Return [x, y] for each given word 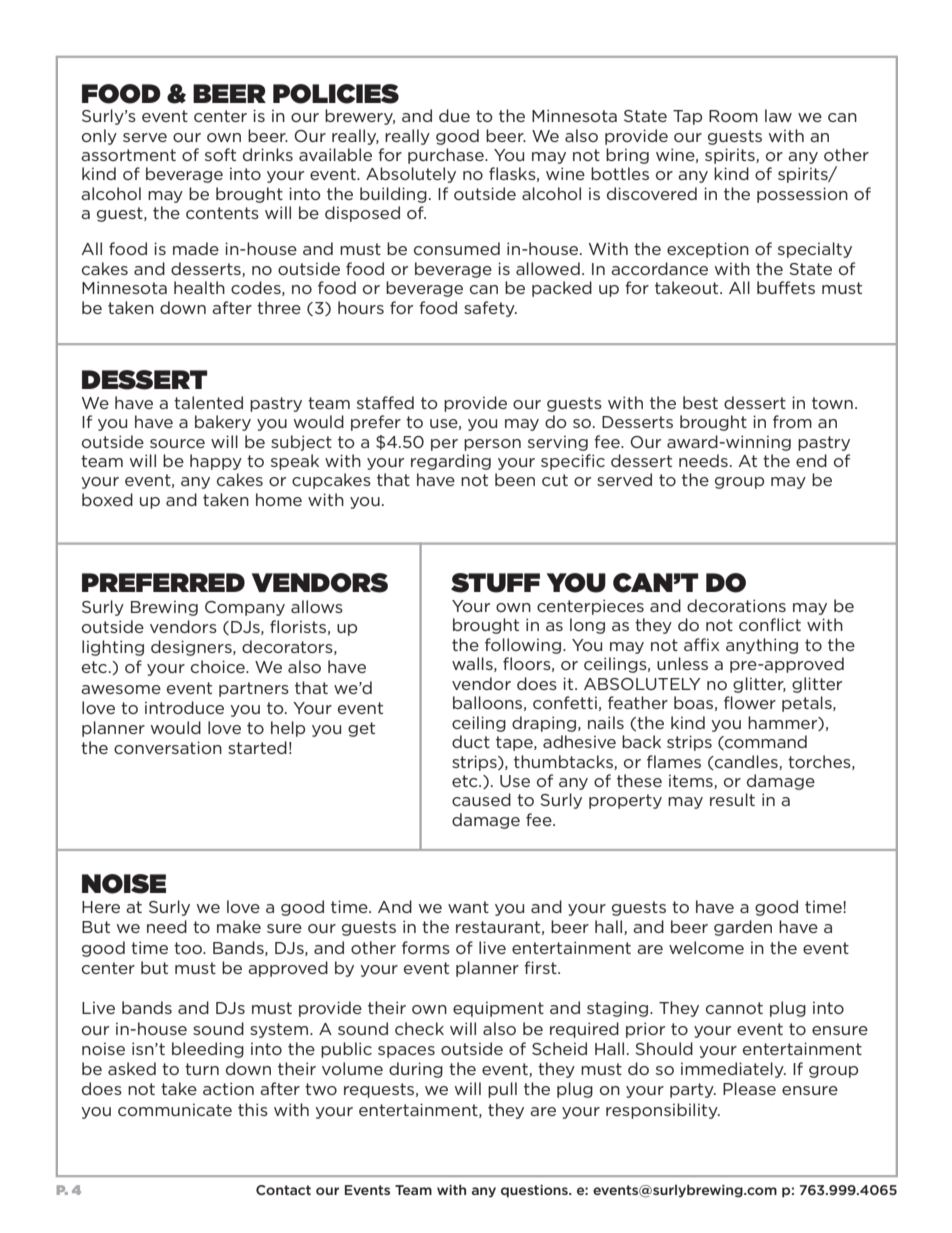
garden [743, 928]
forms [426, 947]
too [189, 948]
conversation [168, 747]
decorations [736, 605]
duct [471, 741]
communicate [175, 1109]
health [199, 287]
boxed [107, 499]
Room [733, 116]
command [765, 742]
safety [490, 309]
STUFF [495, 583]
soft [220, 154]
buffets [786, 287]
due [454, 115]
